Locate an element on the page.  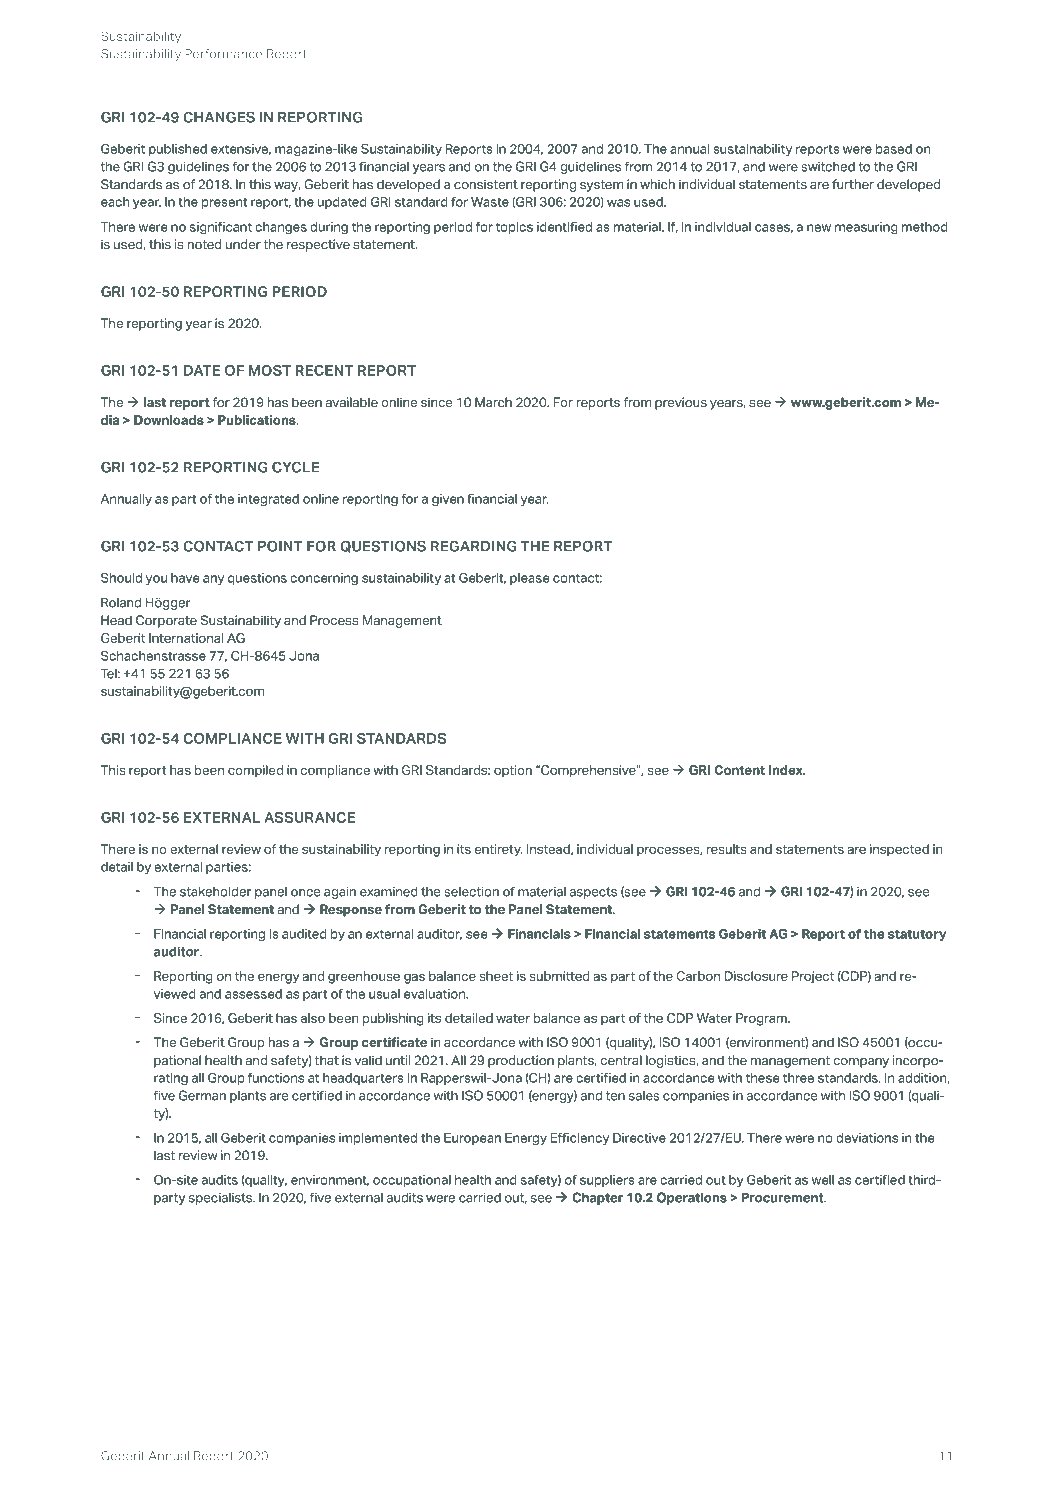
Performance is located at coordinates (223, 54).
